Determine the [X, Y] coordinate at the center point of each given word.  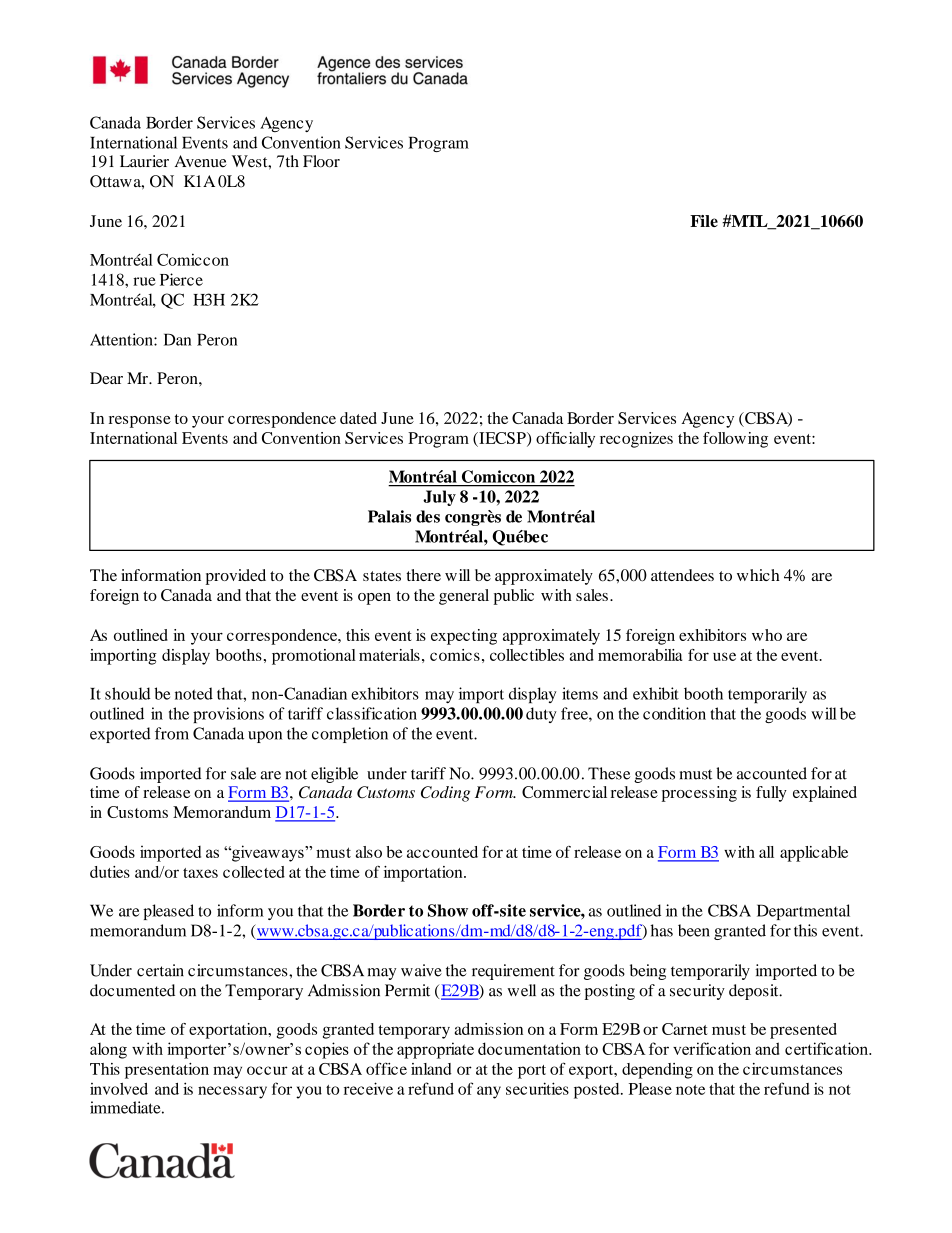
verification [712, 1048]
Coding [445, 794]
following [735, 440]
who [767, 635]
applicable [814, 854]
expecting [464, 637]
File [704, 221]
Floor [321, 161]
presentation [167, 1071]
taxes [200, 873]
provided [236, 577]
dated [358, 418]
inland [431, 1069]
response [140, 422]
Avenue [201, 161]
